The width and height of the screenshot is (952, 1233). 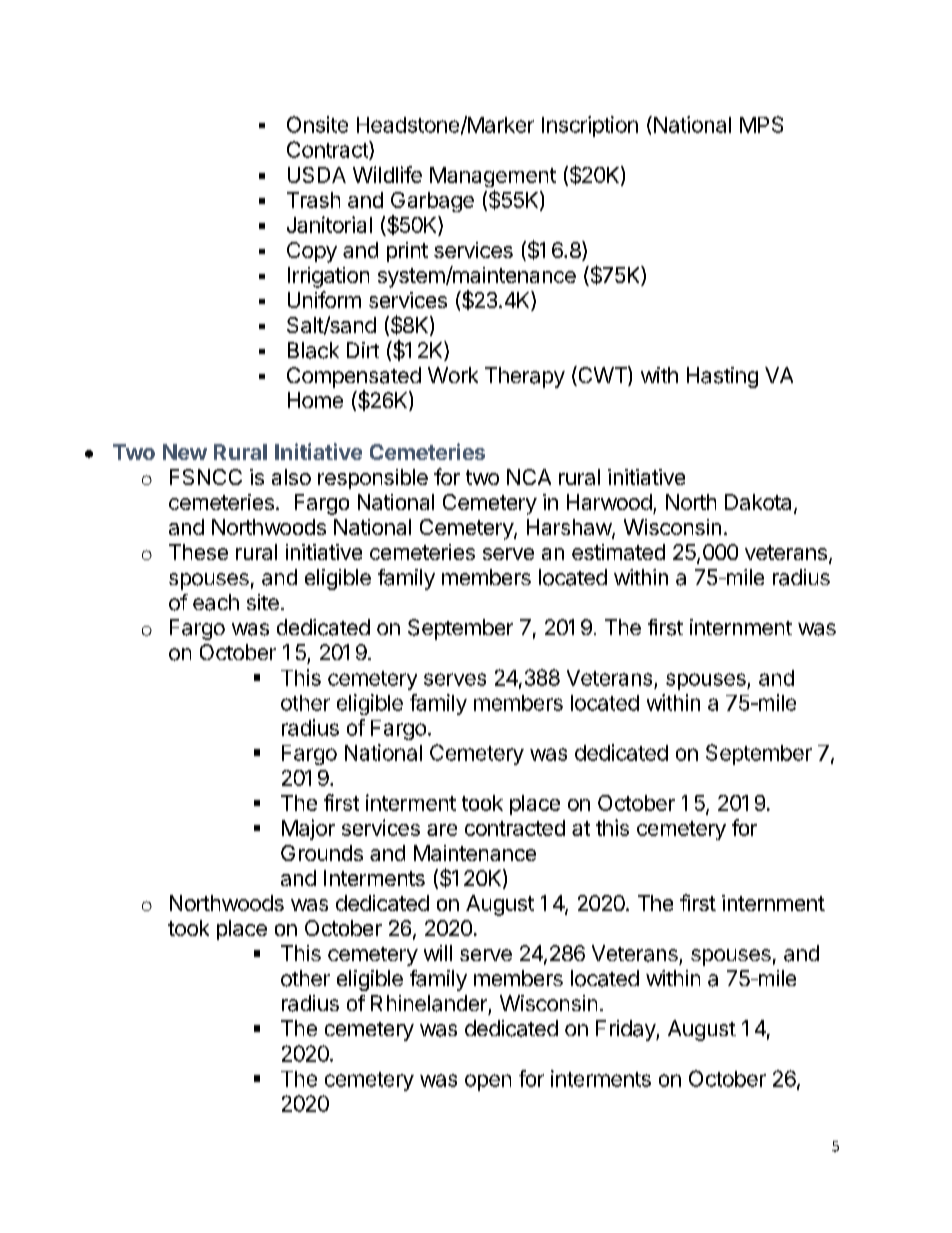 I want to click on Management, so click(x=493, y=177).
